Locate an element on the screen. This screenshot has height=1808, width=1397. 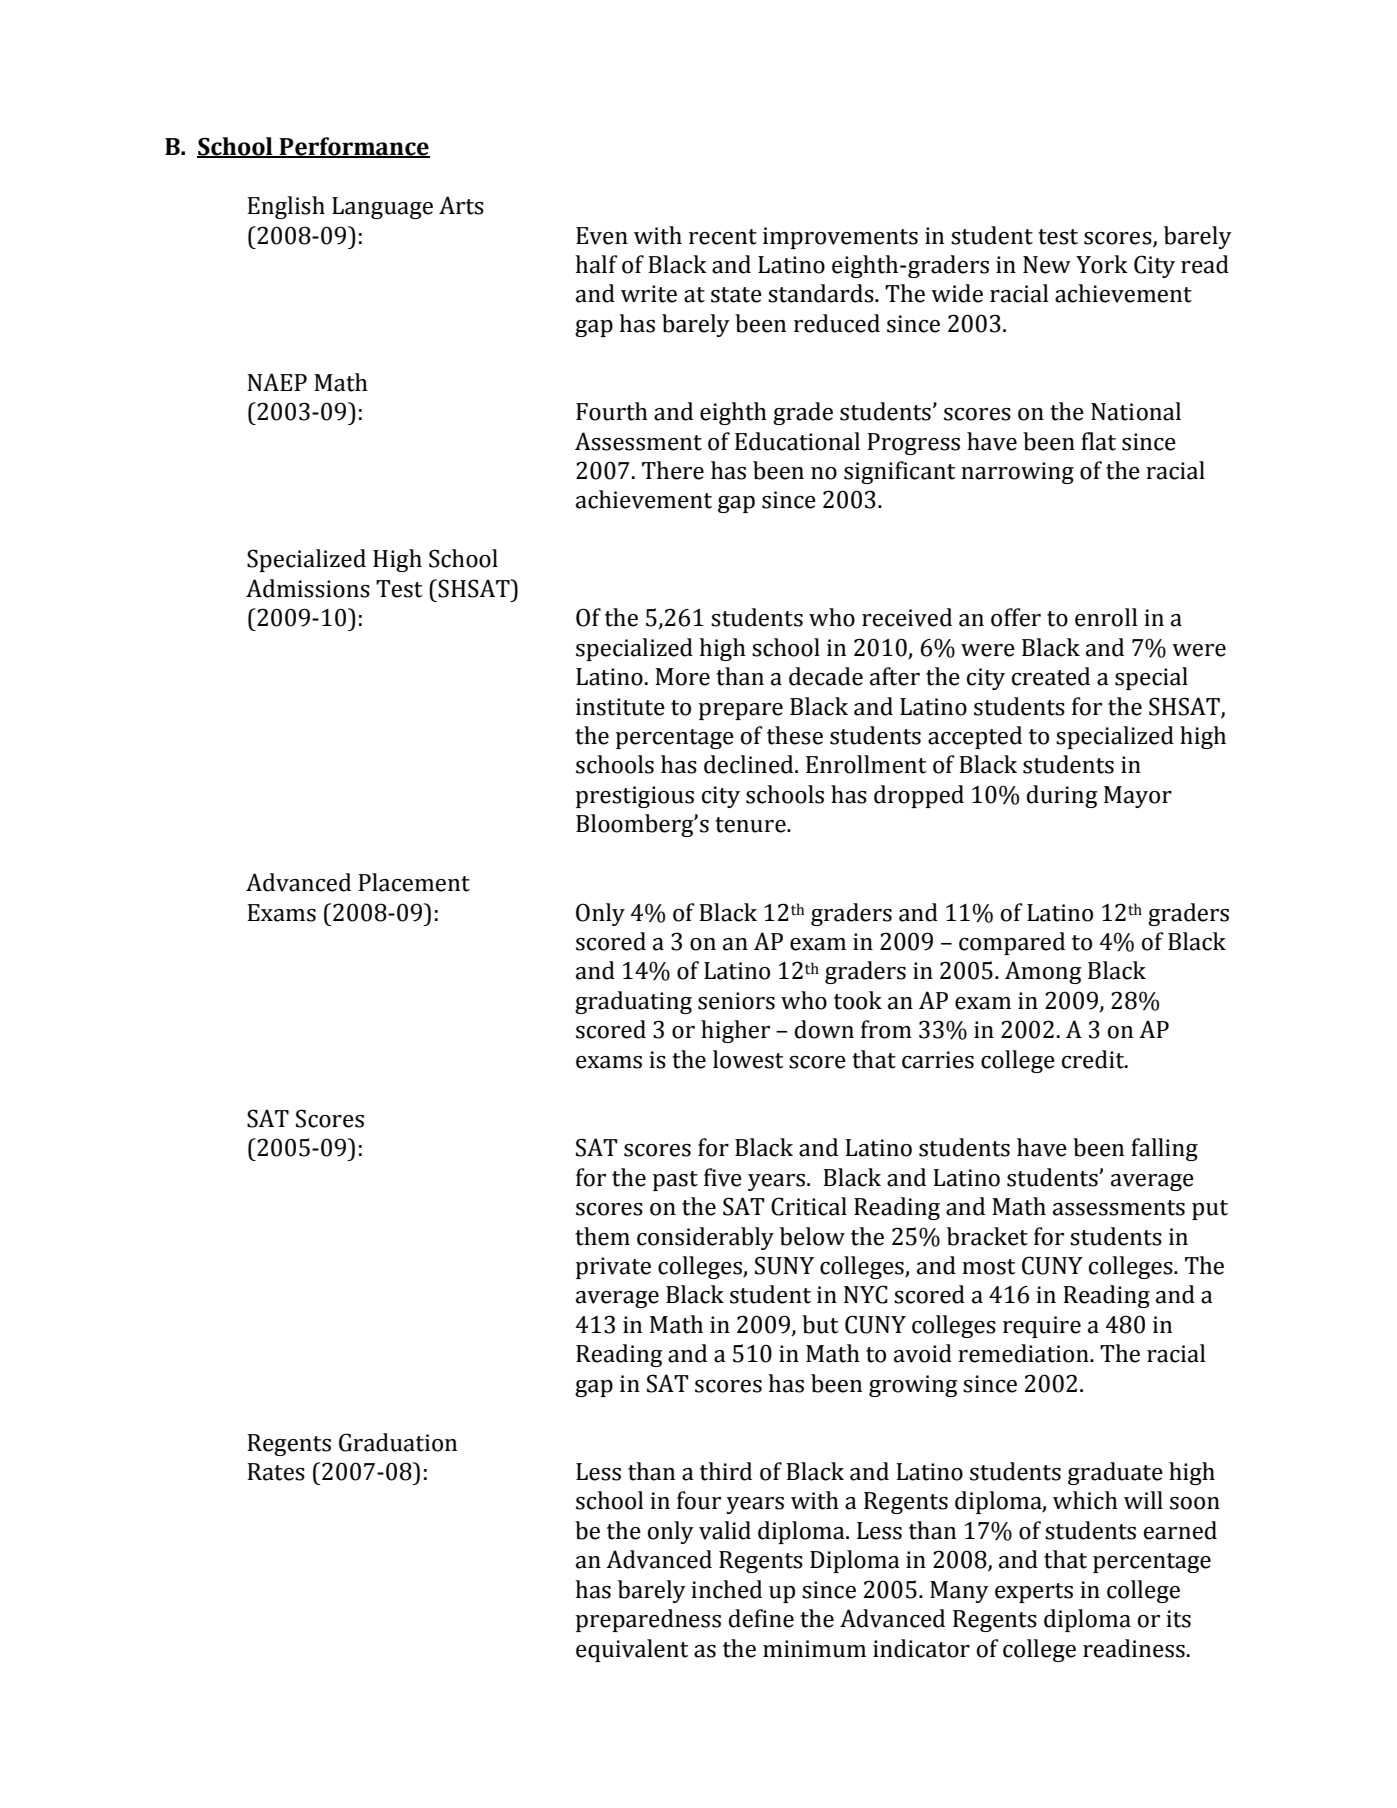
Language is located at coordinates (382, 208).
